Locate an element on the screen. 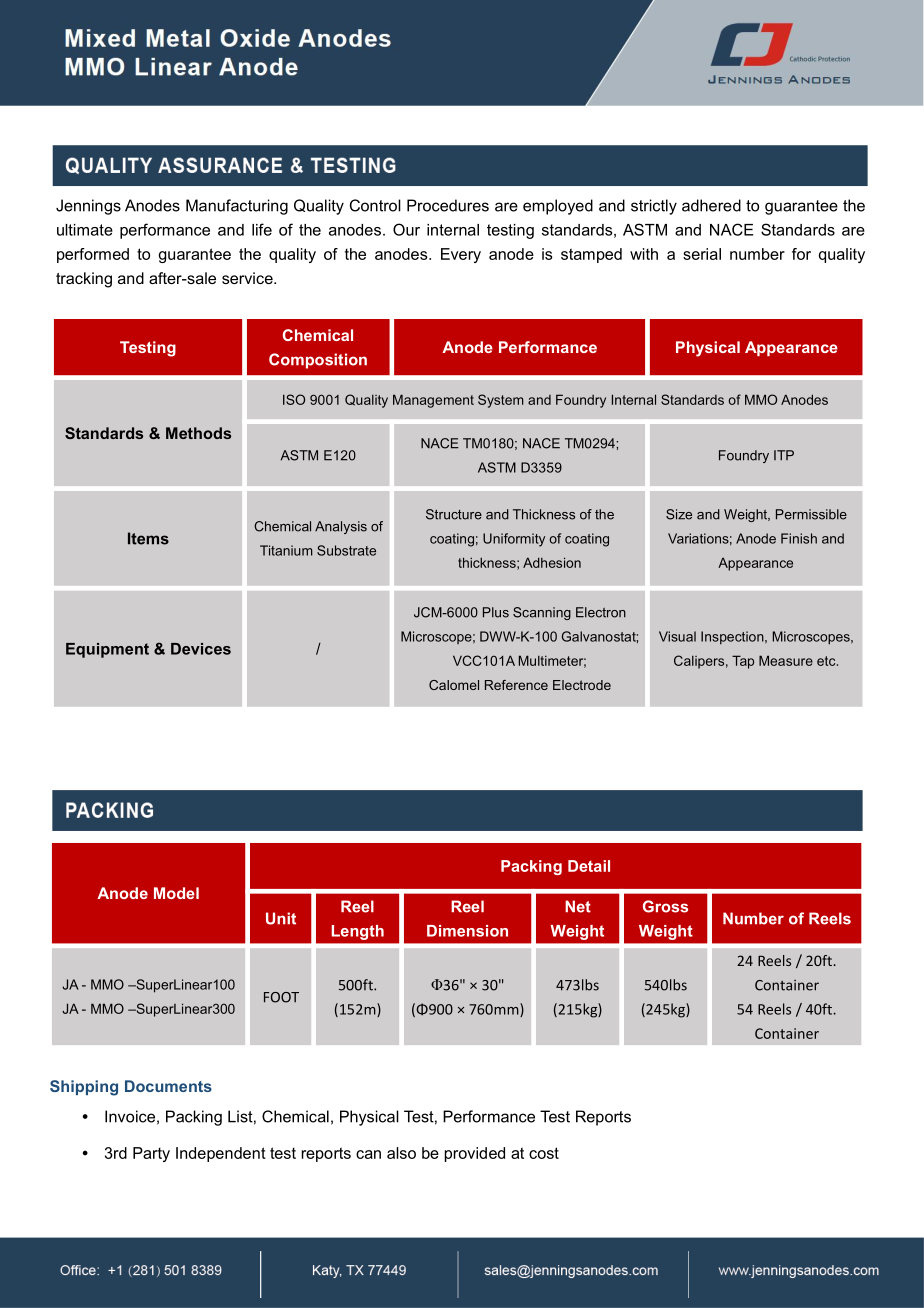  Manufacturing is located at coordinates (237, 207).
